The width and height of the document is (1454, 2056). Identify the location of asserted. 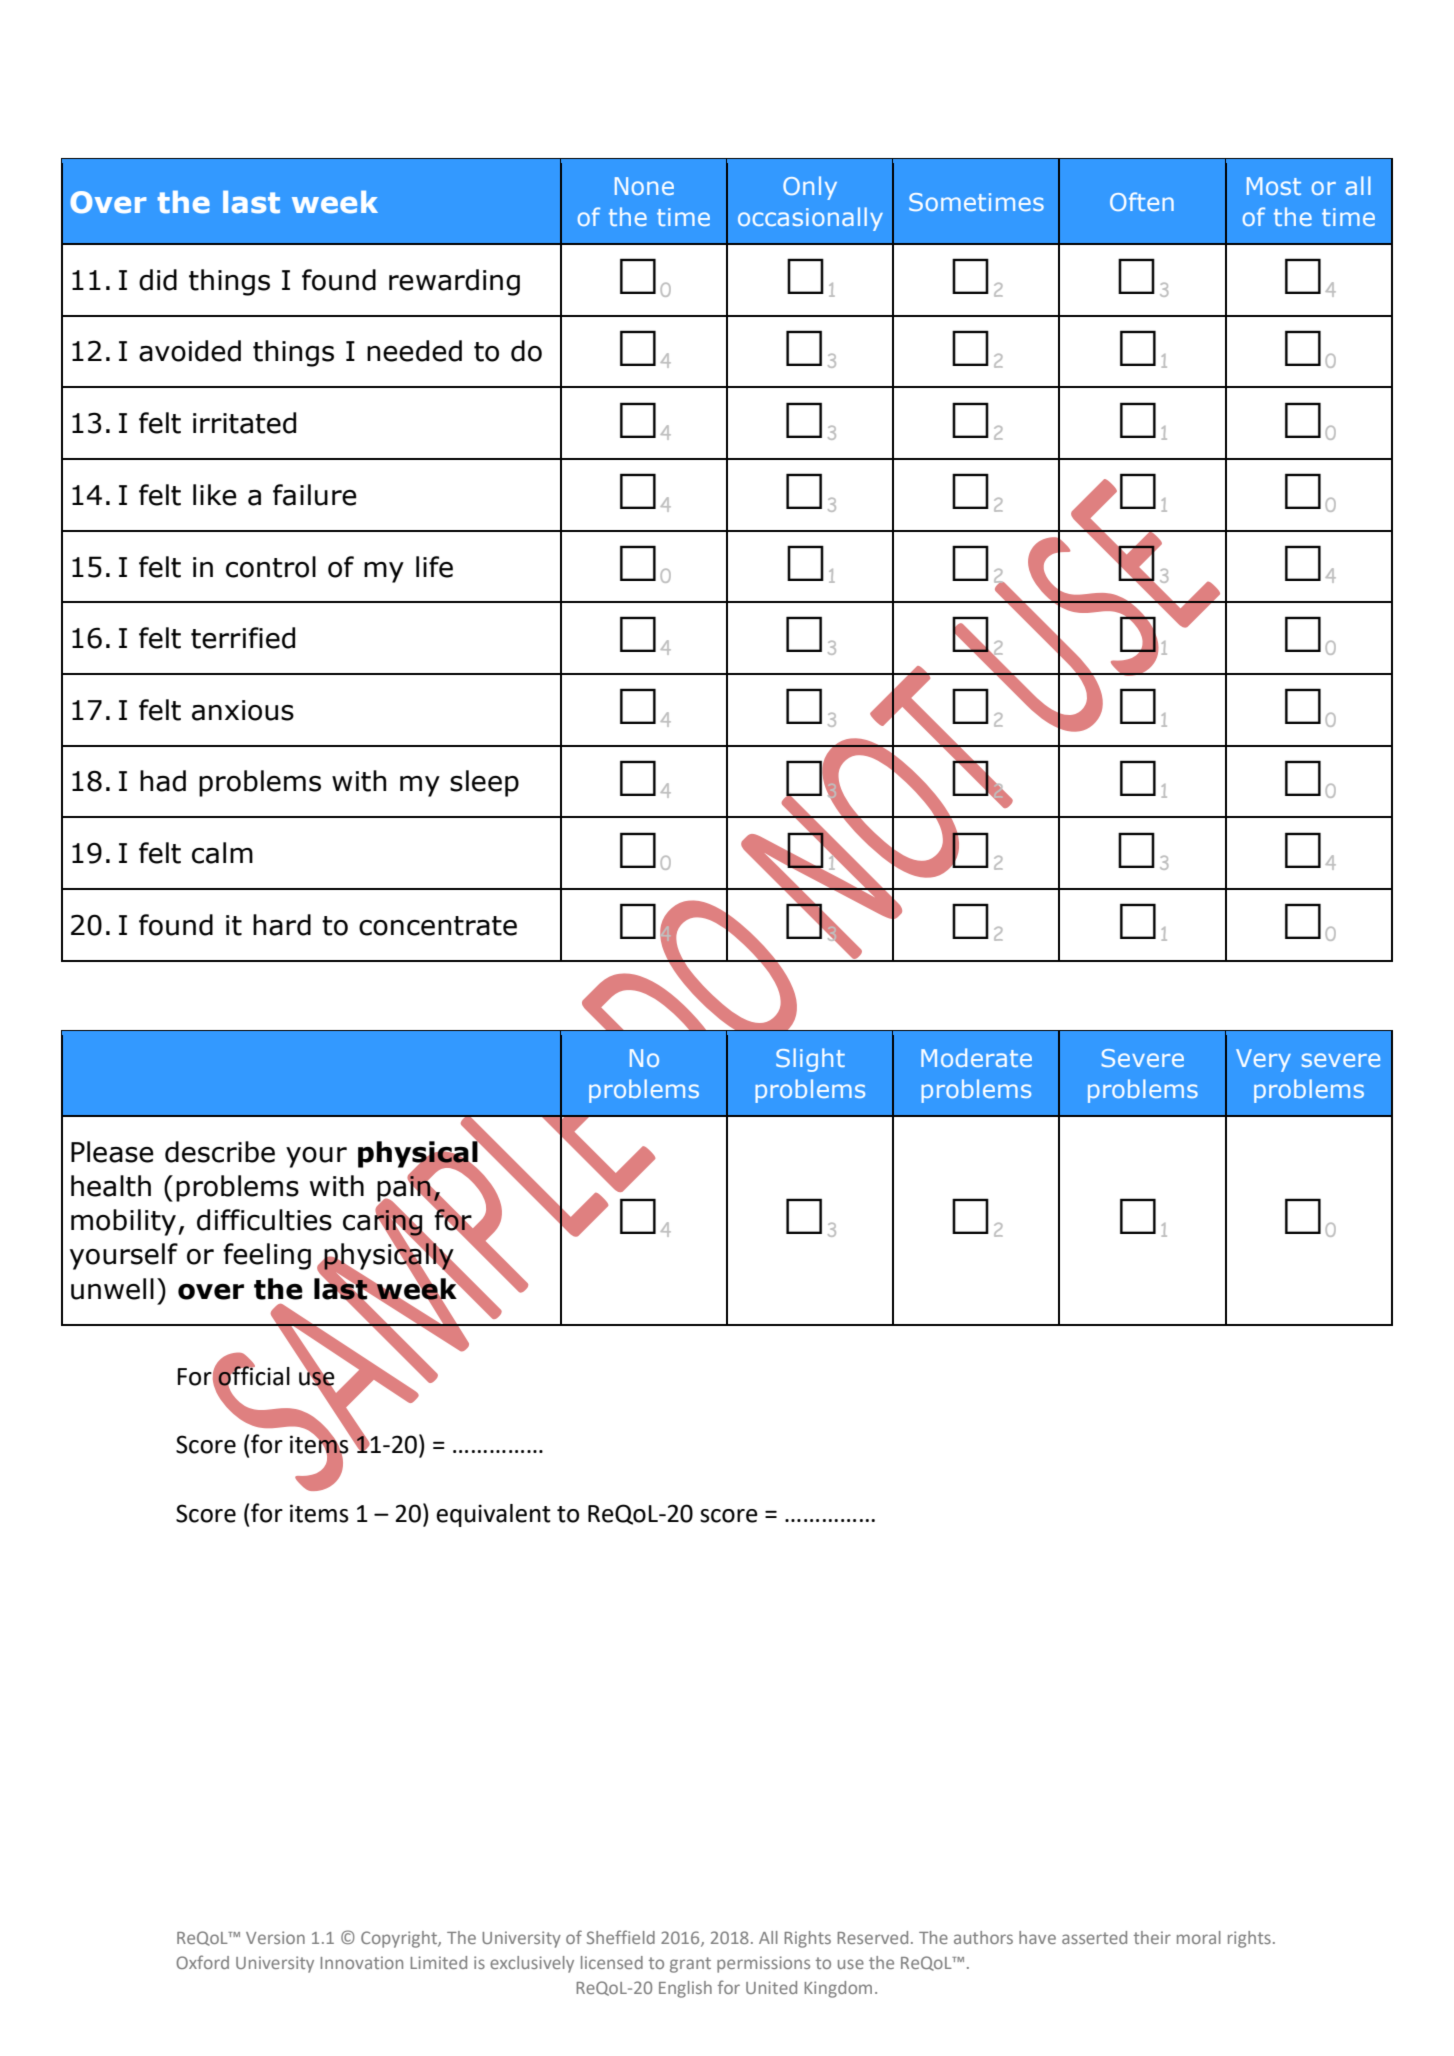
(1094, 1937).
